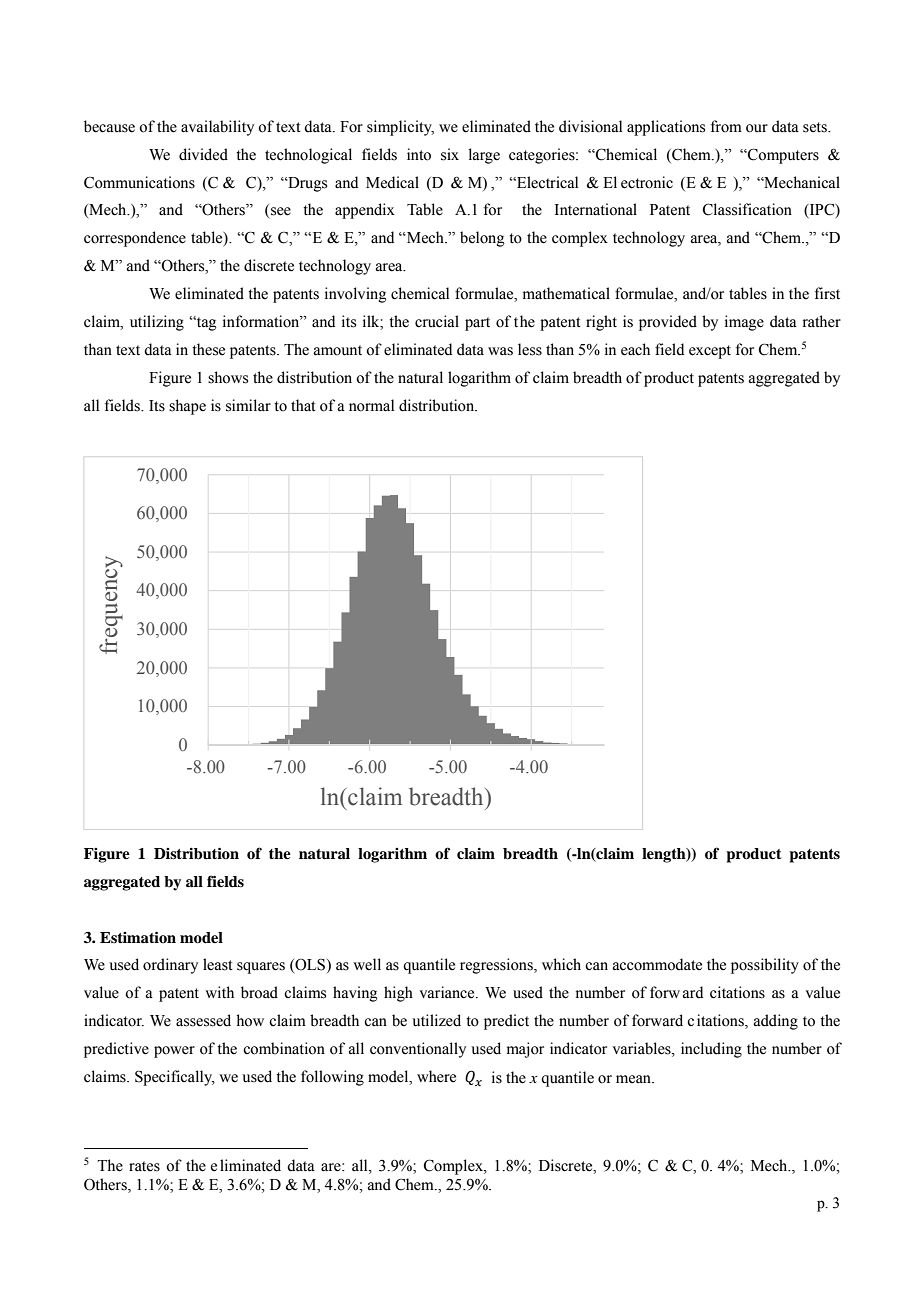 The image size is (924, 1308). What do you see at coordinates (711, 1050) in the page?
I see `including` at bounding box center [711, 1050].
